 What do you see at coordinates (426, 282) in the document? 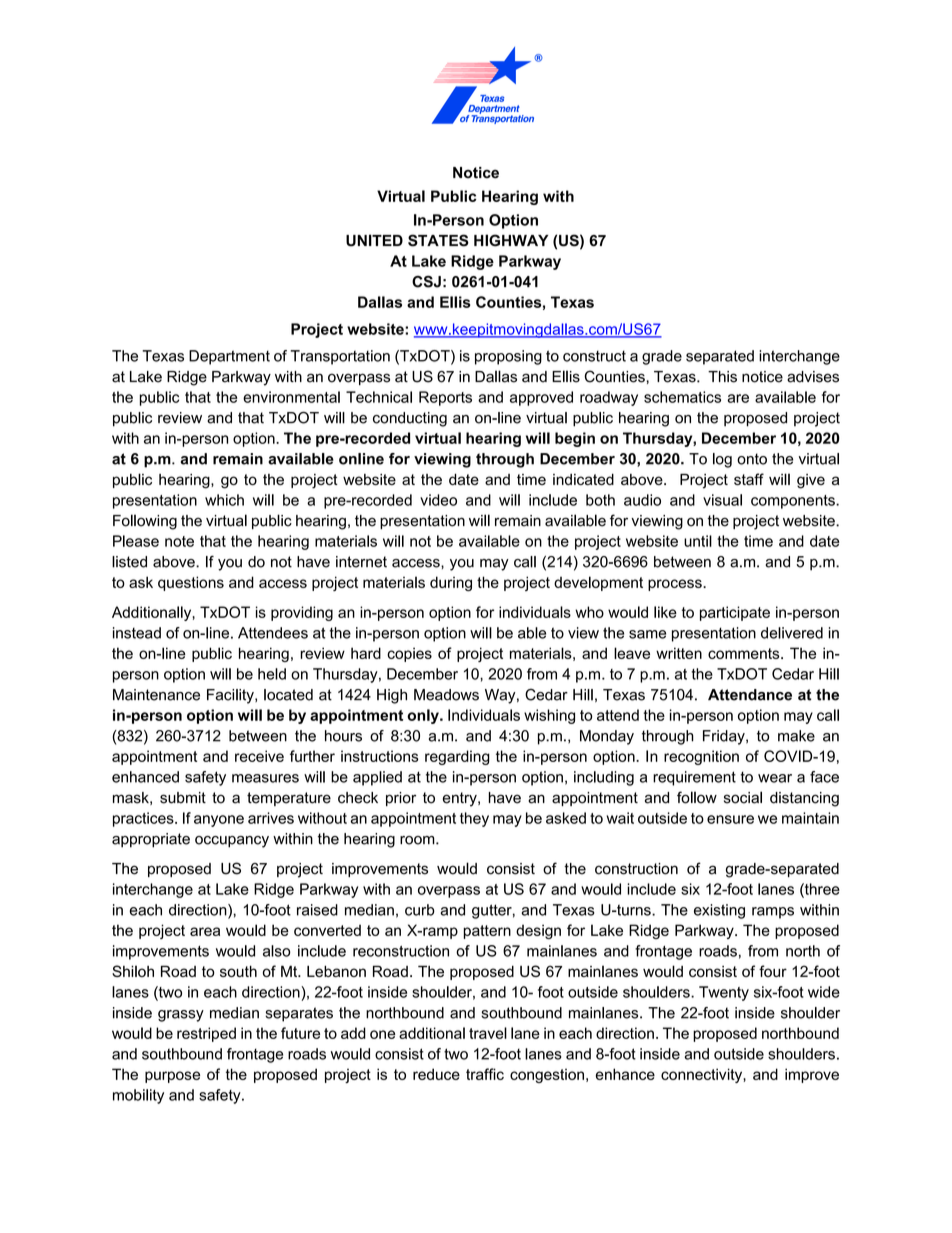
I see `CSJ` at bounding box center [426, 282].
